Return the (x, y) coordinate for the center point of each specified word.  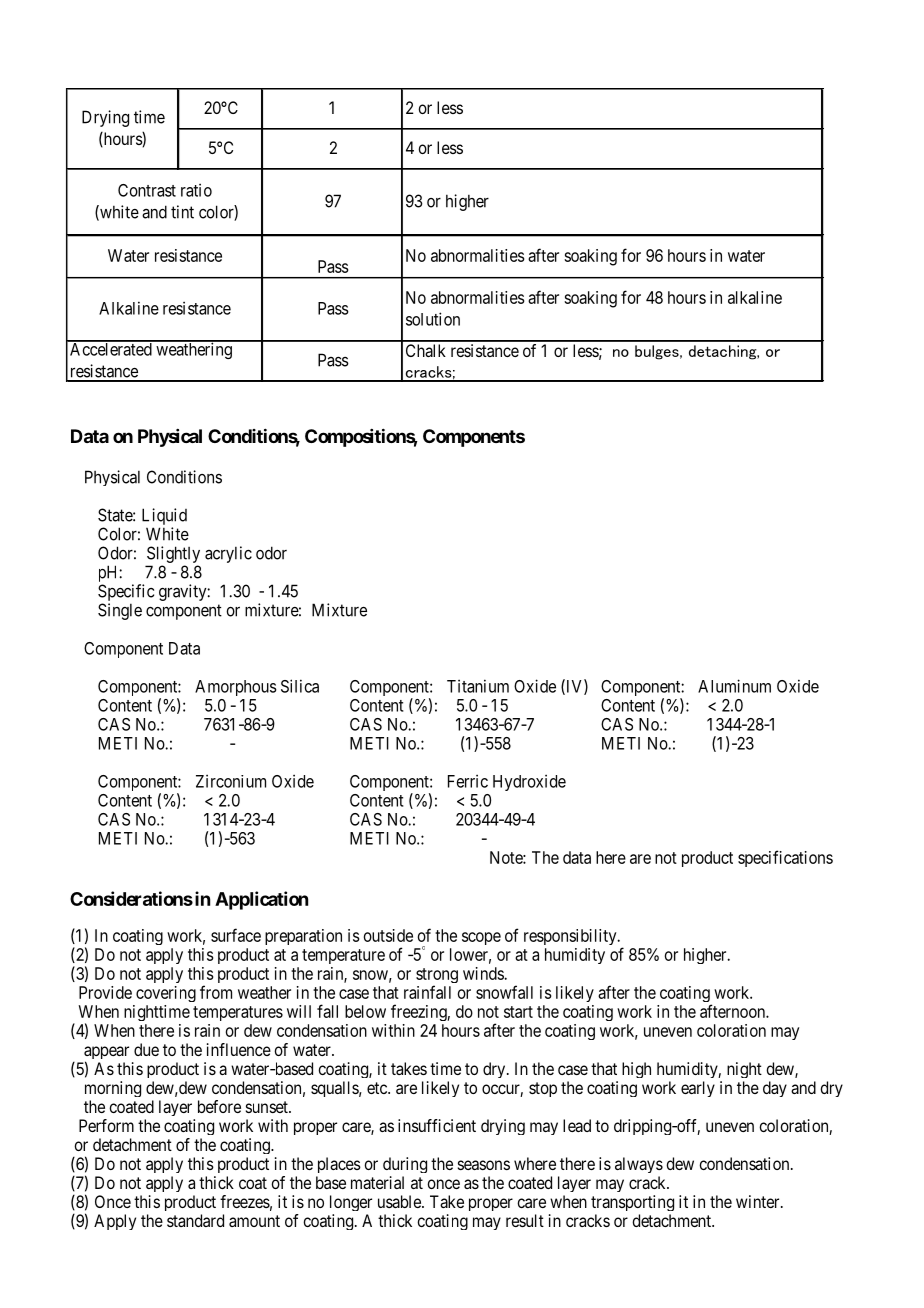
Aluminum (734, 686)
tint (182, 212)
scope (481, 938)
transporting (632, 1203)
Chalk (426, 350)
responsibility (571, 937)
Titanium (478, 686)
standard (195, 1220)
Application (261, 900)
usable (400, 1201)
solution (433, 319)
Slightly (173, 554)
